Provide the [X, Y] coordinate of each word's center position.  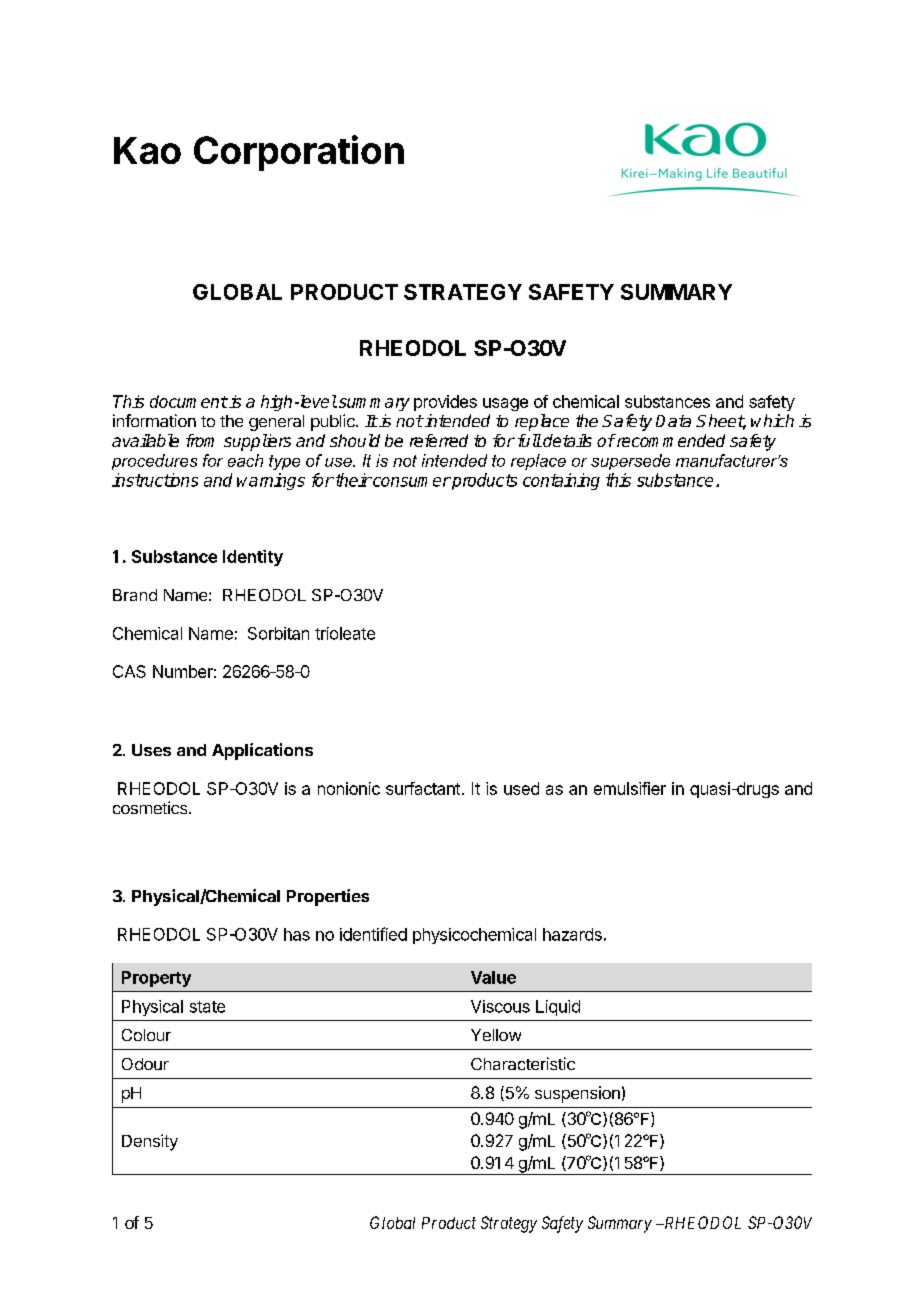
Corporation [299, 153]
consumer [411, 482]
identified [373, 934]
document [189, 401]
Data [673, 421]
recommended [669, 440]
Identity [253, 558]
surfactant [423, 788]
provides [445, 403]
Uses [151, 750]
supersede [630, 462]
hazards [572, 934]
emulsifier [630, 788]
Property [156, 979]
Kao [147, 150]
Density [150, 1142]
